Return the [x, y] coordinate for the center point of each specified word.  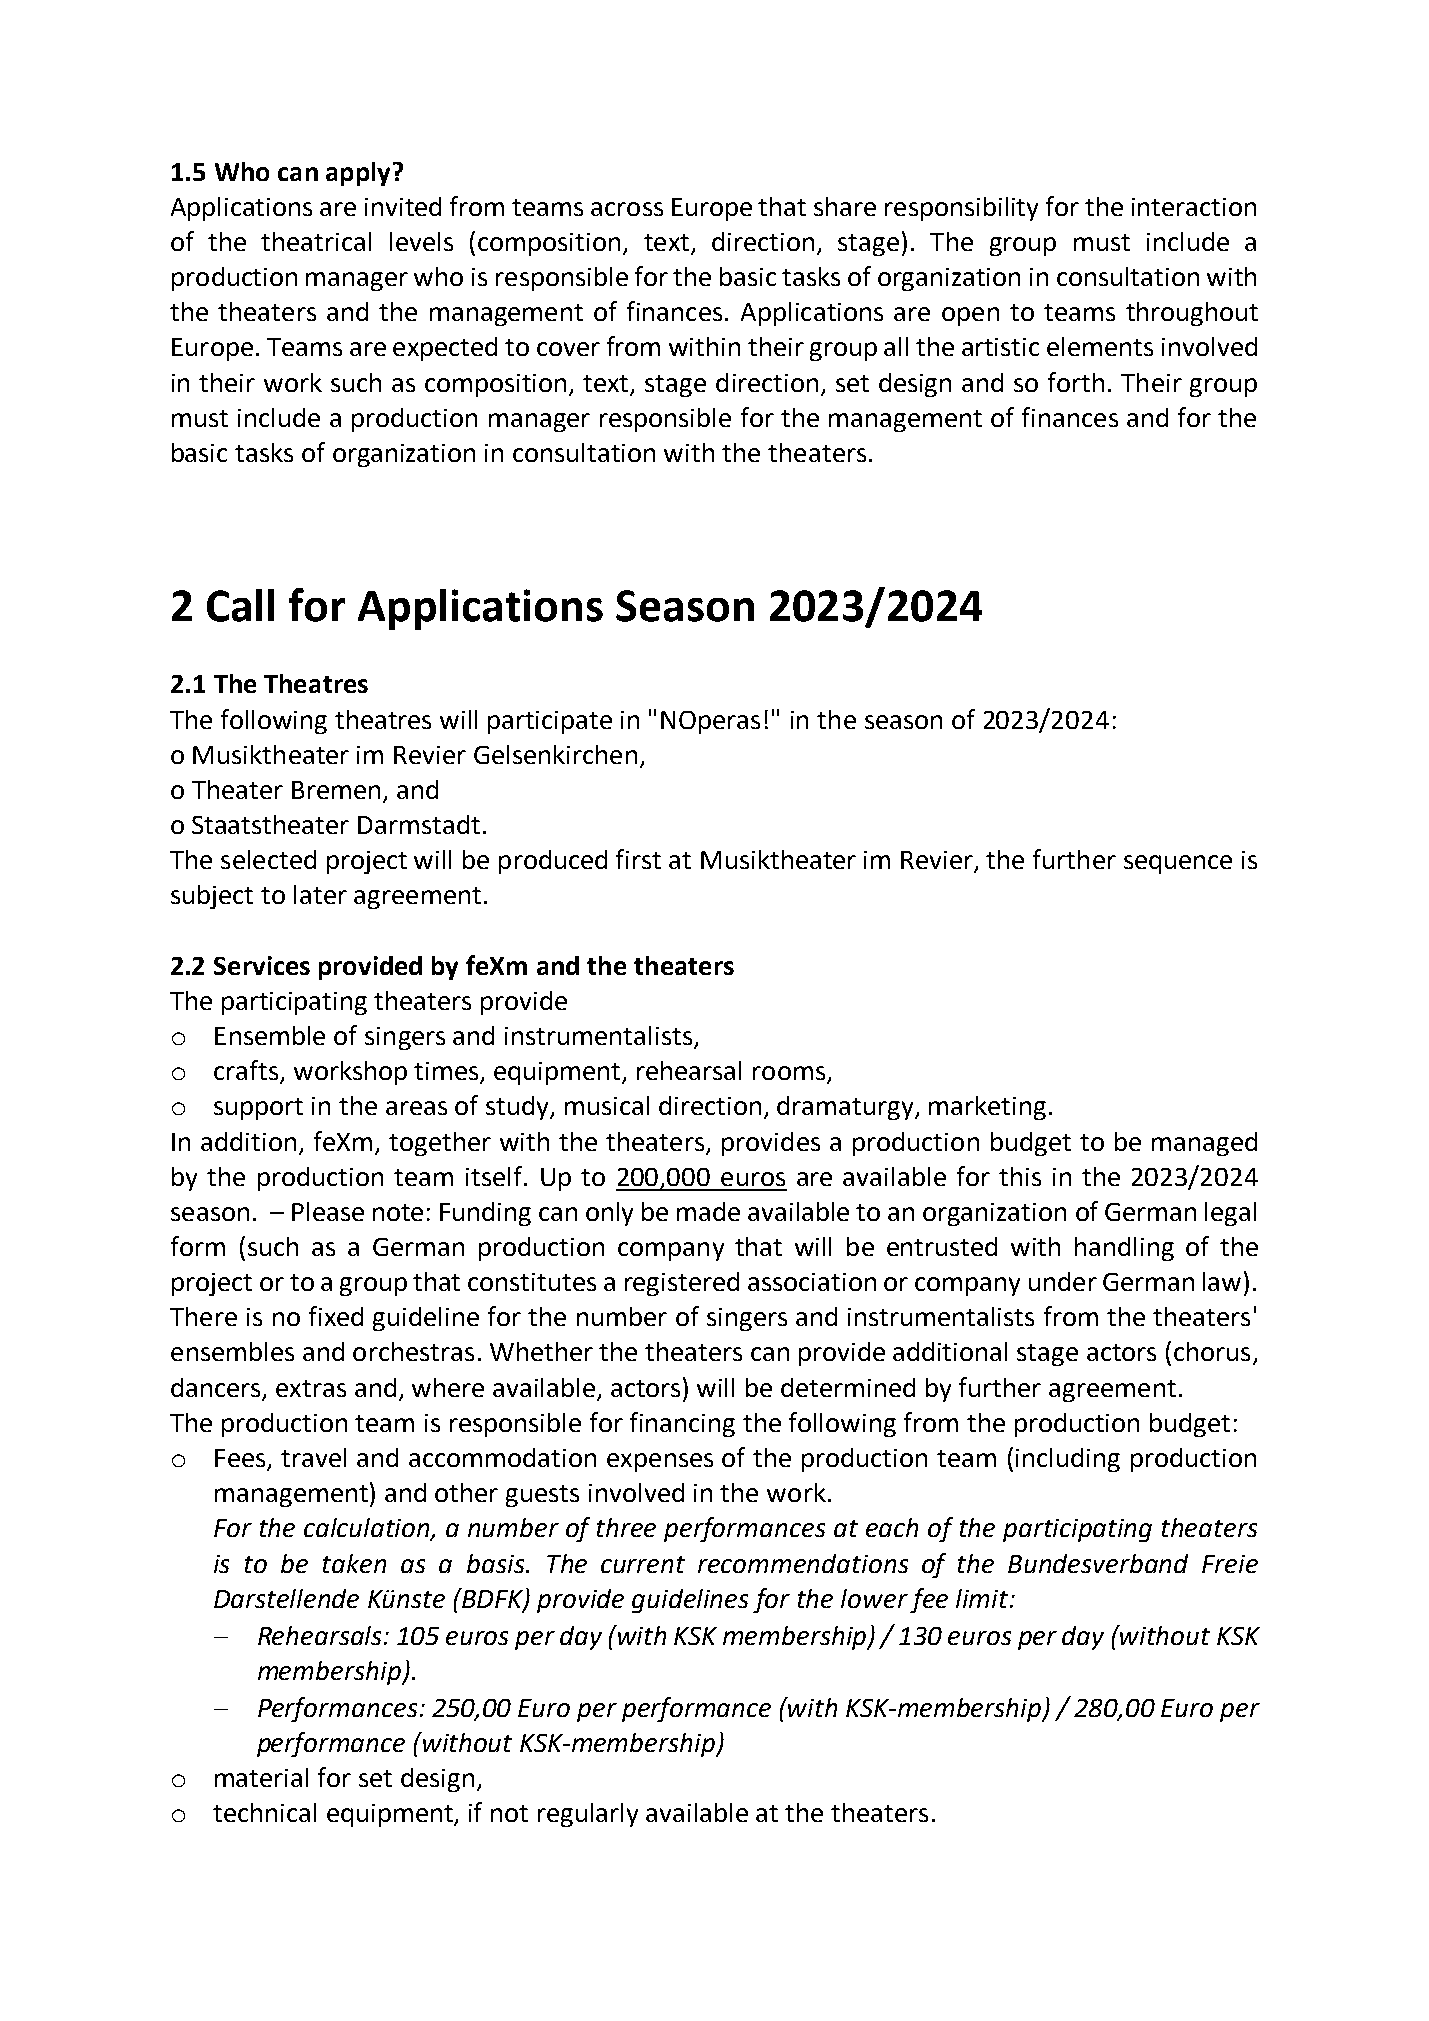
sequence [1178, 864]
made [708, 1211]
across [627, 209]
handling [1124, 1249]
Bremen [336, 790]
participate [550, 722]
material [261, 1777]
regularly [588, 1815]
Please [328, 1211]
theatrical [316, 241]
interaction [1194, 207]
